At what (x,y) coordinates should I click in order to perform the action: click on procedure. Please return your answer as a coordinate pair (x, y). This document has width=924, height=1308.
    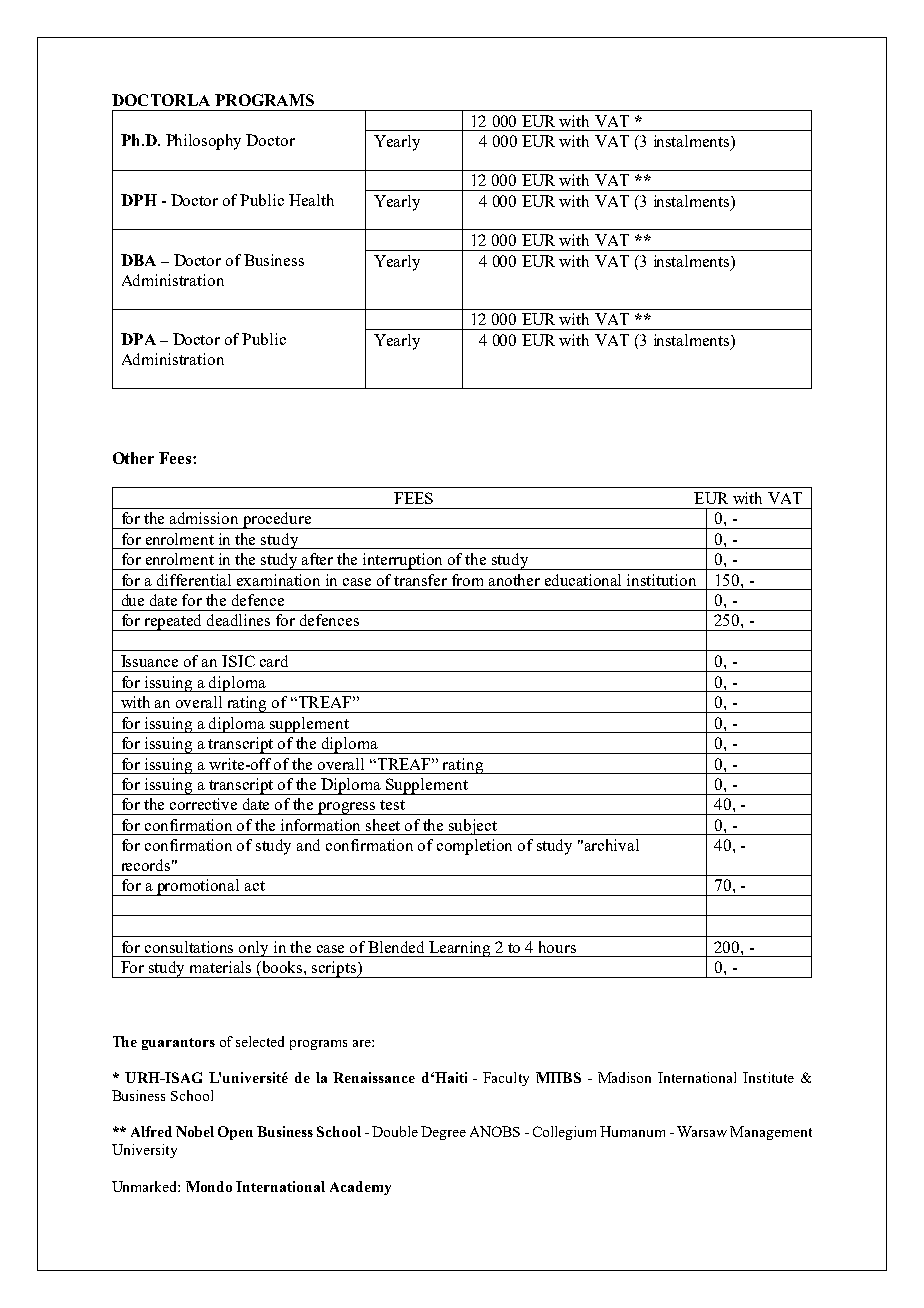
    Looking at the image, I should click on (277, 520).
